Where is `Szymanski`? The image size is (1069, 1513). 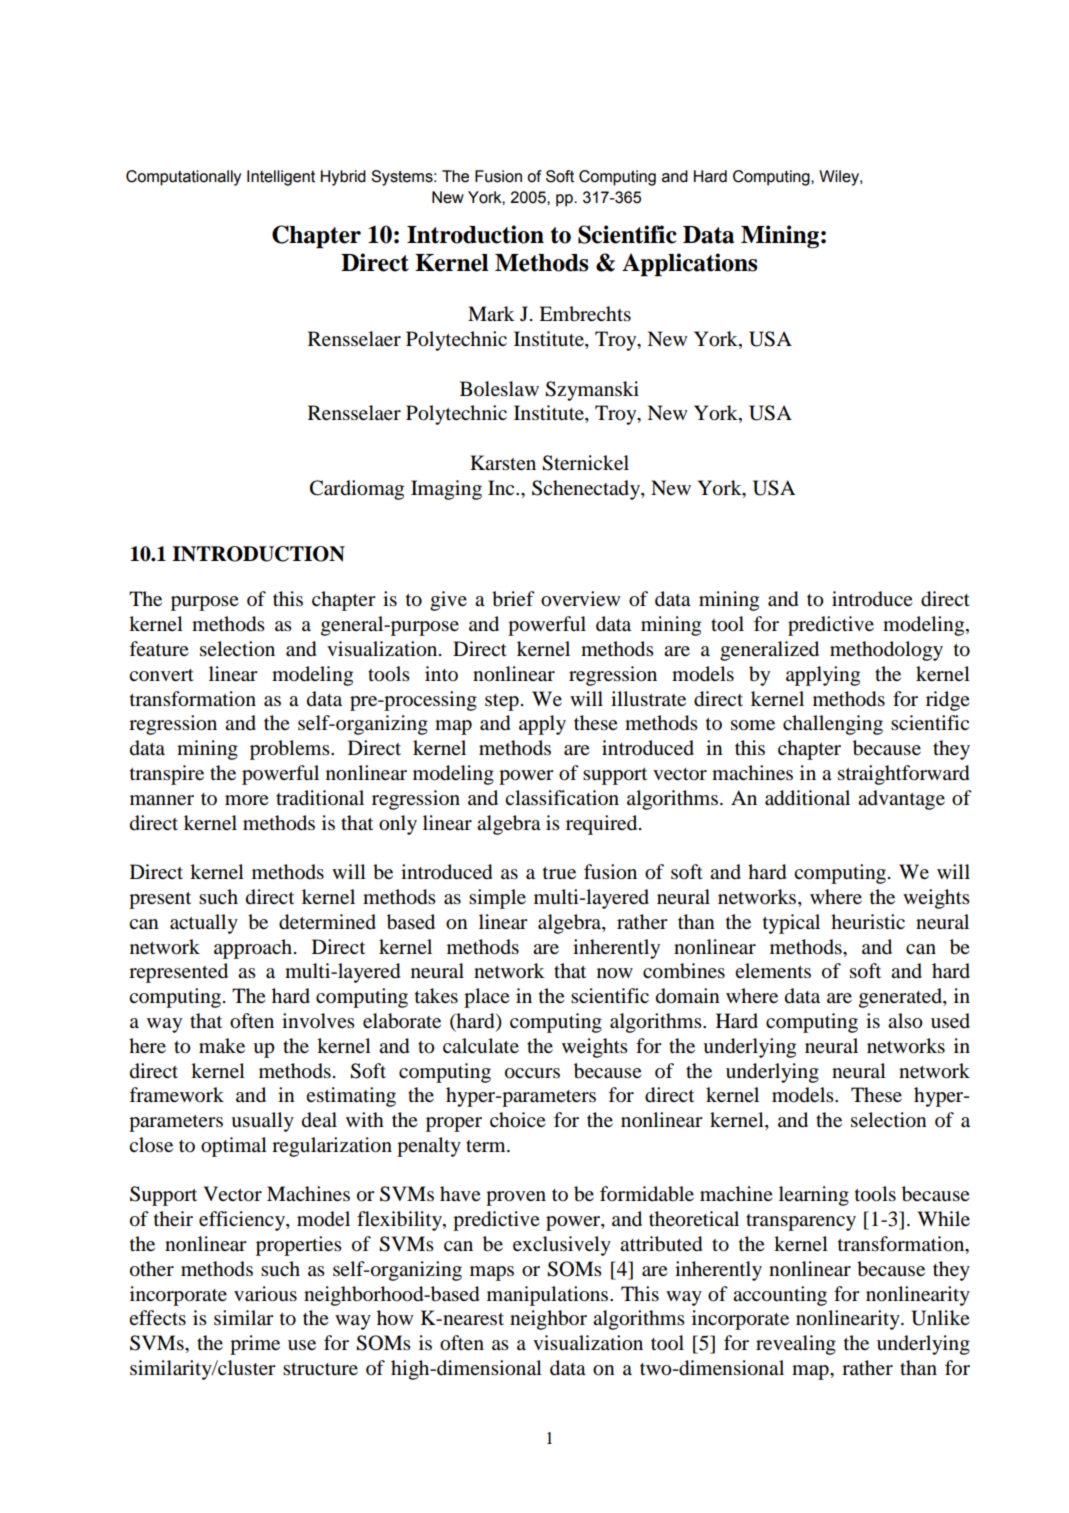
Szymanski is located at coordinates (592, 391).
